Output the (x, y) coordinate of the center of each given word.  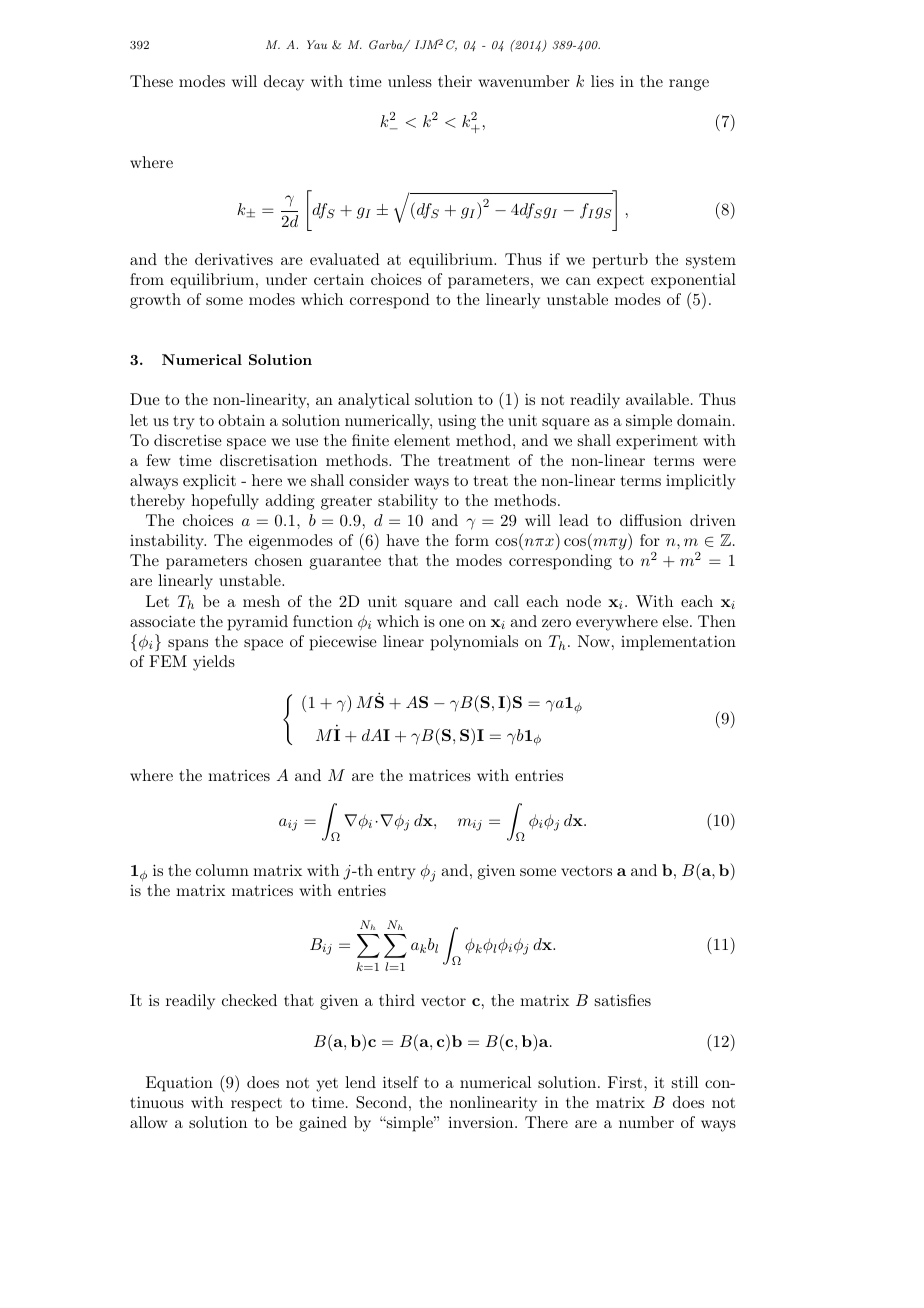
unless (410, 81)
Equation (179, 1084)
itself (401, 1082)
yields (214, 663)
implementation (678, 643)
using (457, 422)
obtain (241, 420)
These (151, 81)
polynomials (474, 643)
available (657, 399)
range (689, 85)
